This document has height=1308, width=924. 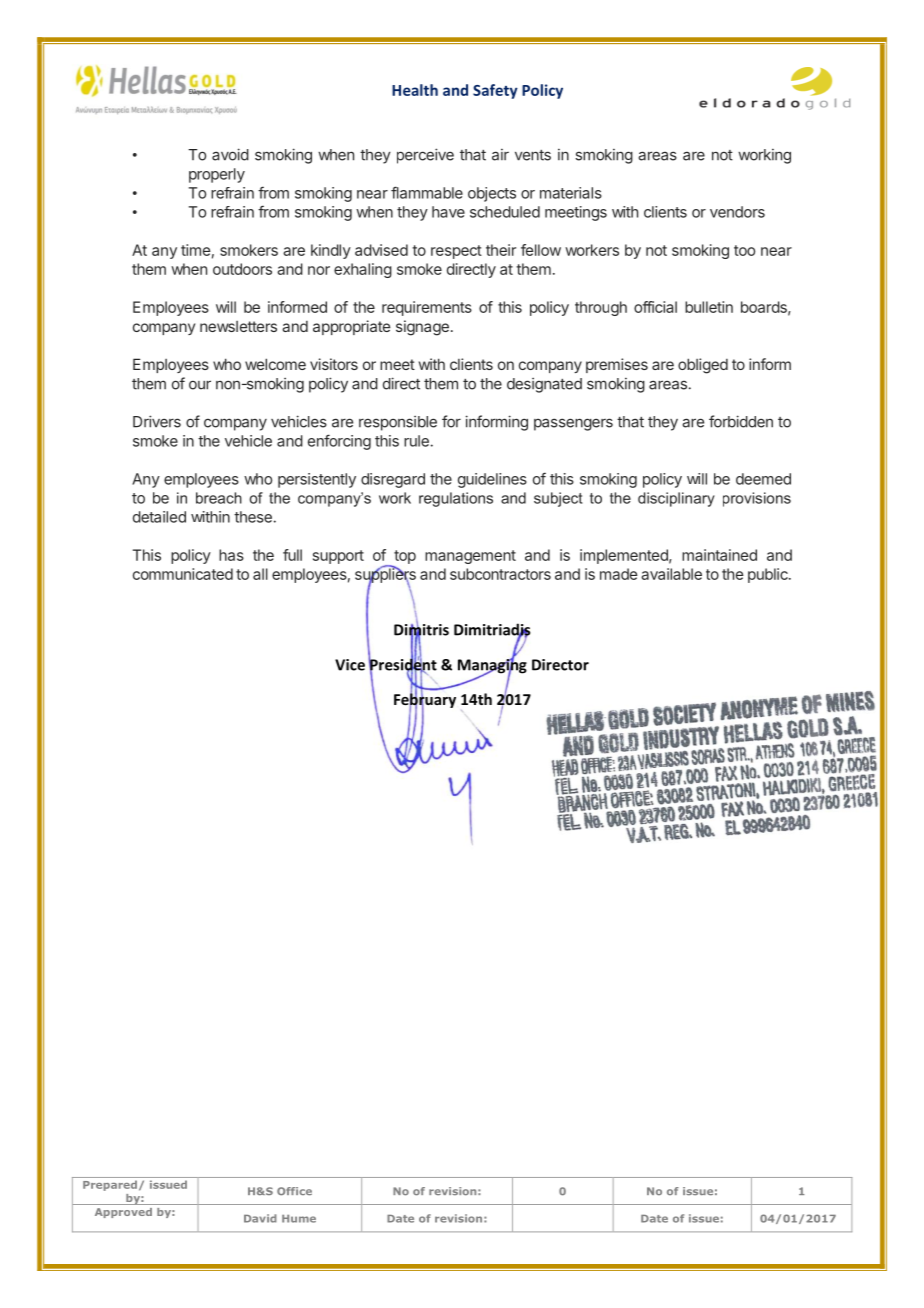 What do you see at coordinates (260, 574) in the document?
I see `all` at bounding box center [260, 574].
